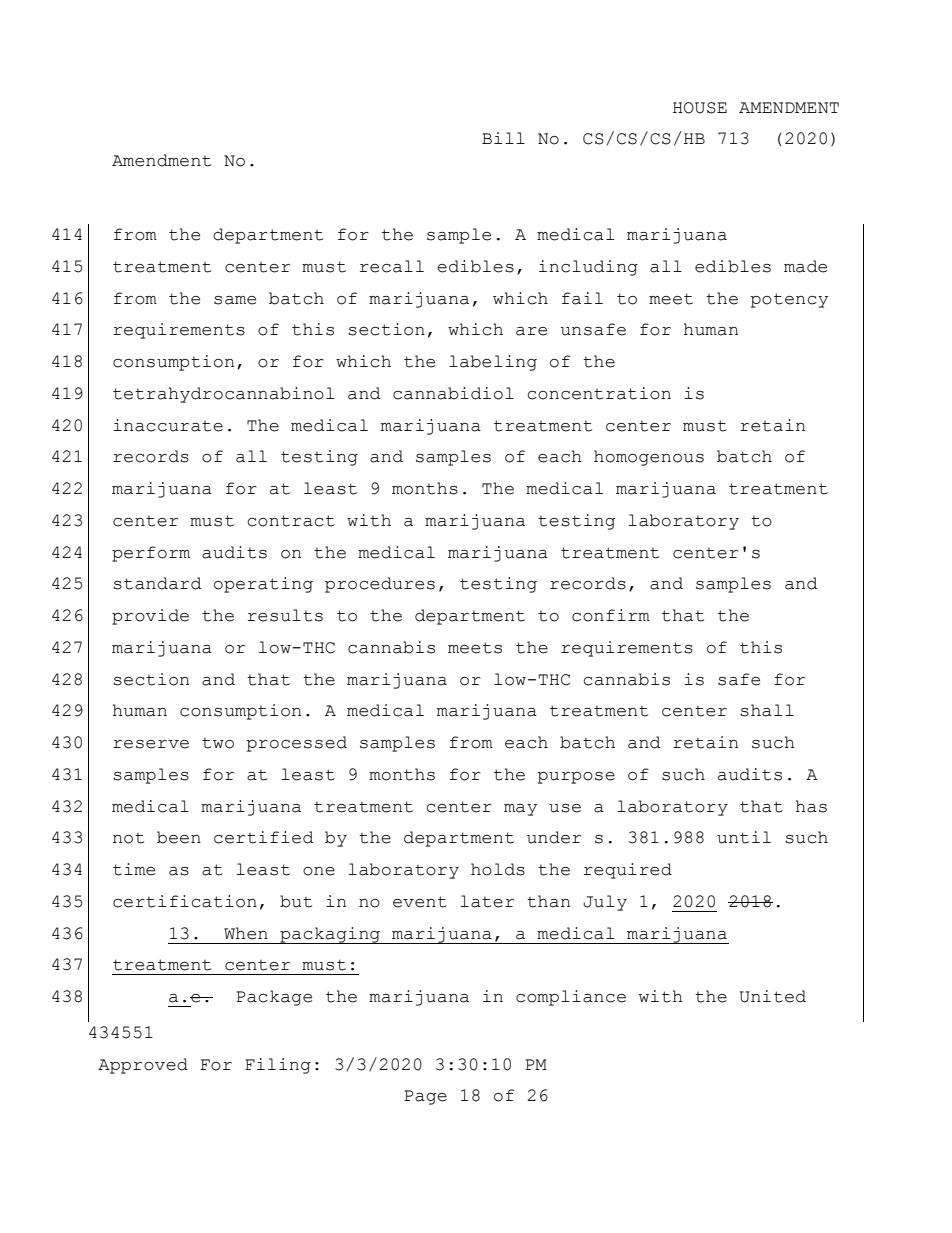  What do you see at coordinates (235, 300) in the screenshot?
I see `same` at bounding box center [235, 300].
